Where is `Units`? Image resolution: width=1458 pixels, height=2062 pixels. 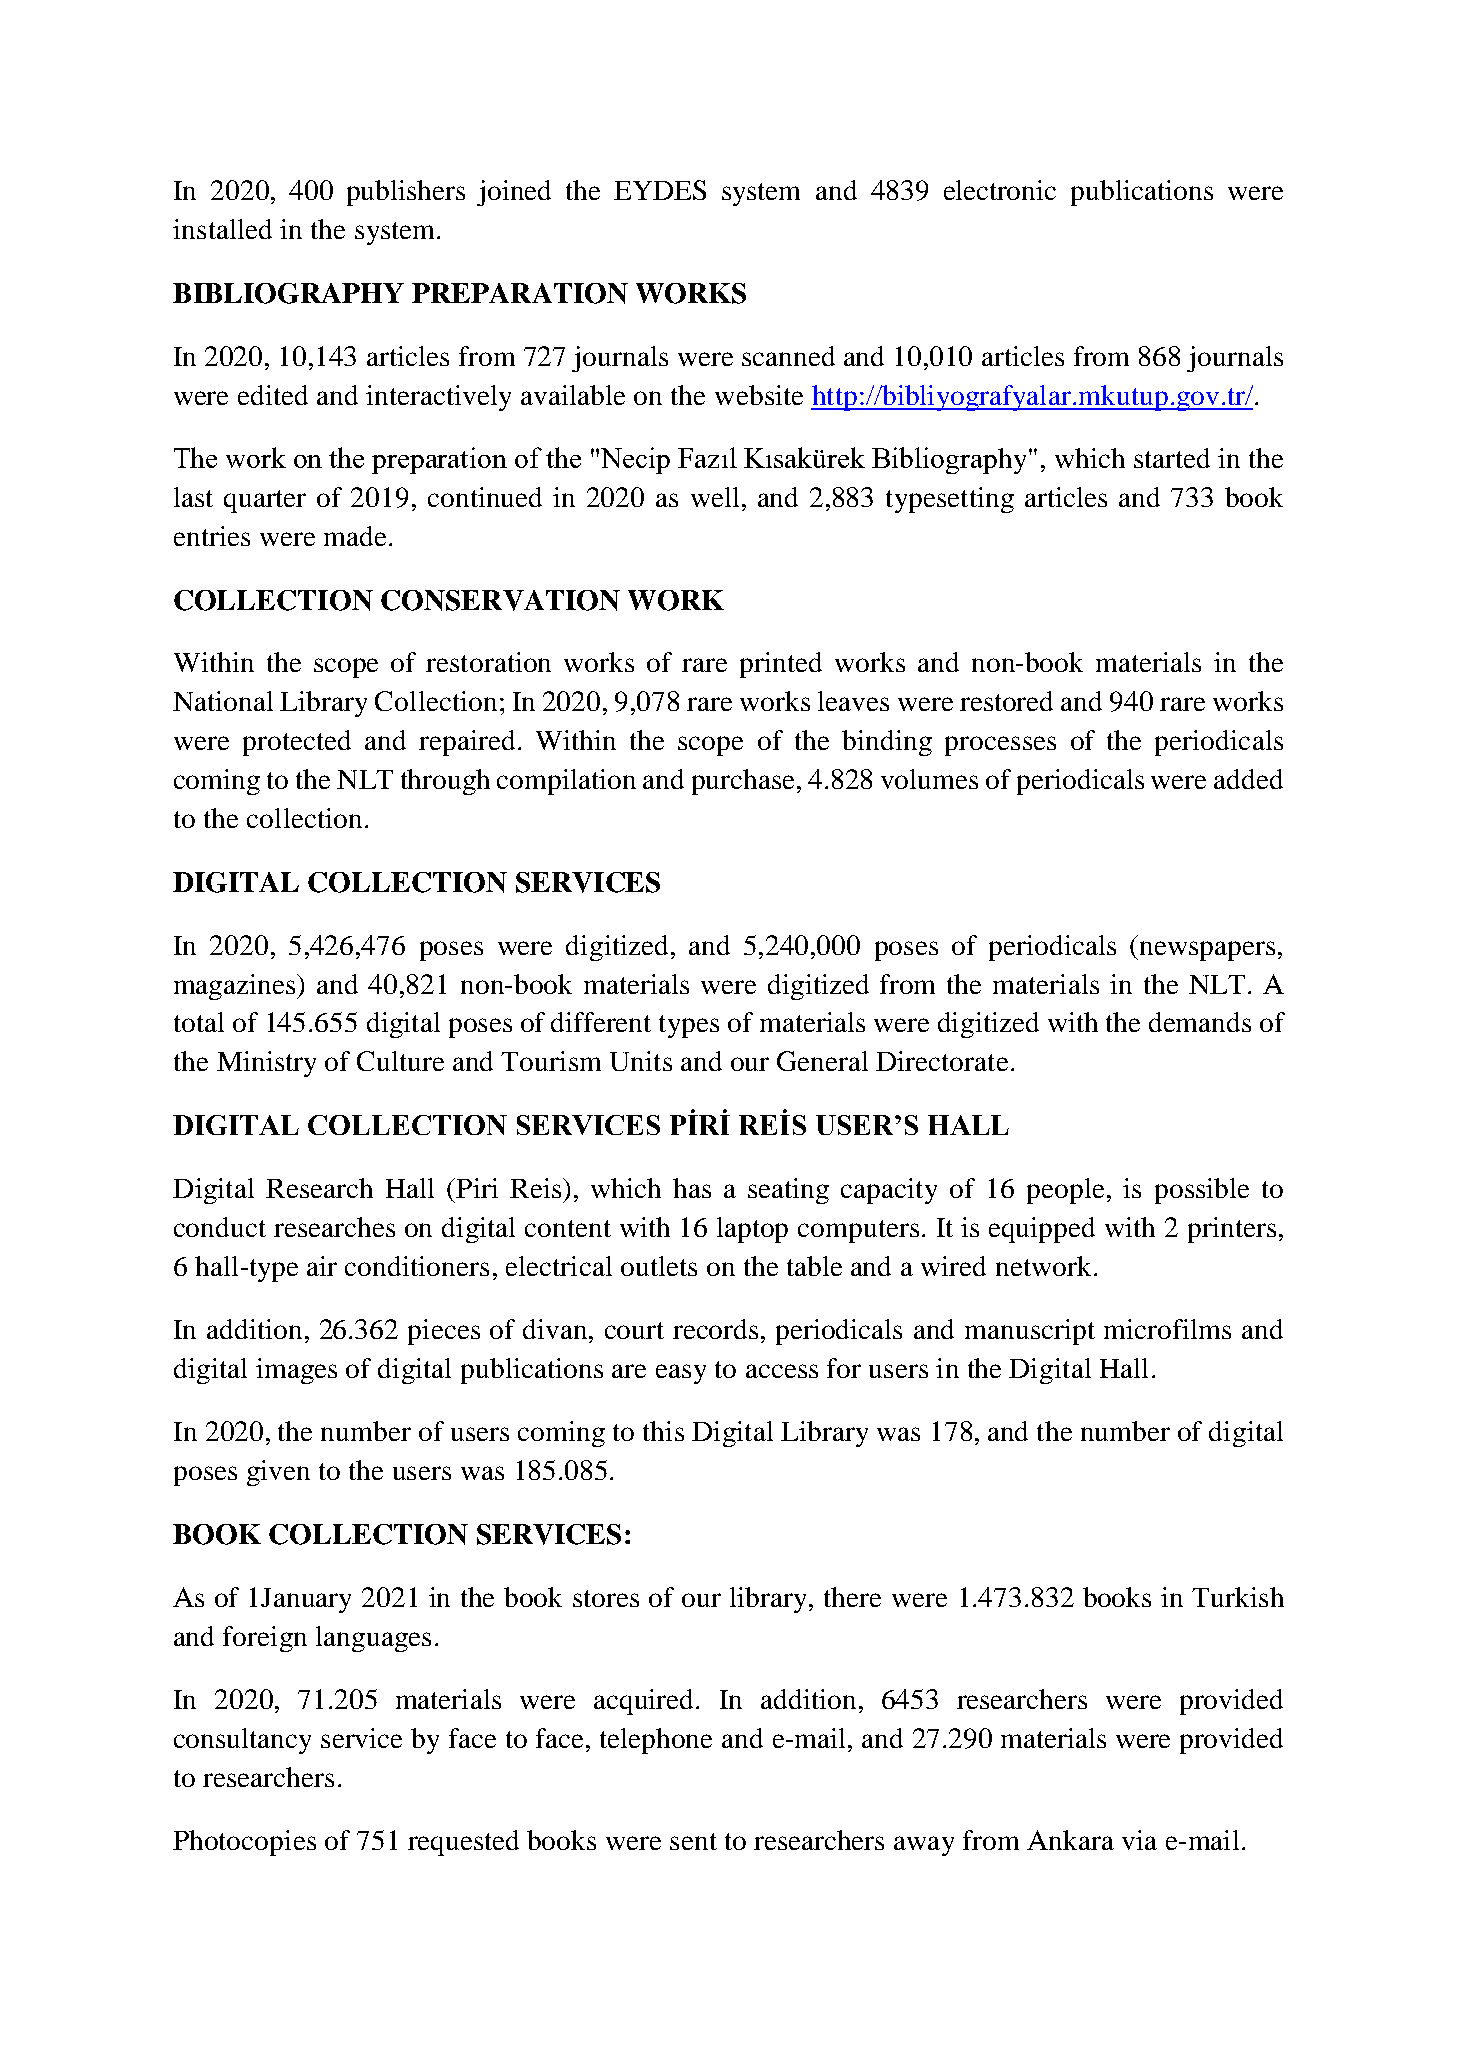
Units is located at coordinates (641, 1061).
